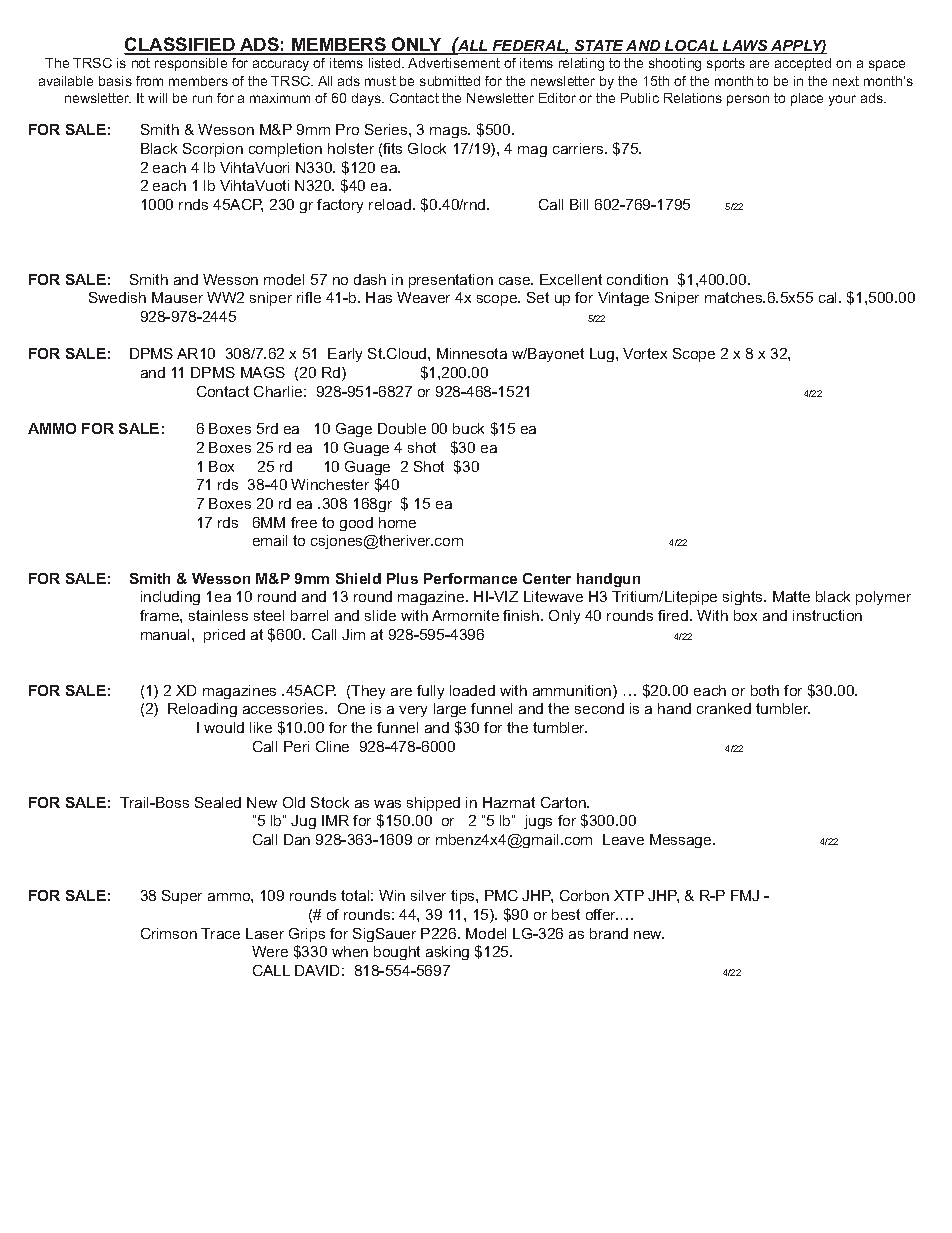  I want to click on both, so click(765, 690).
